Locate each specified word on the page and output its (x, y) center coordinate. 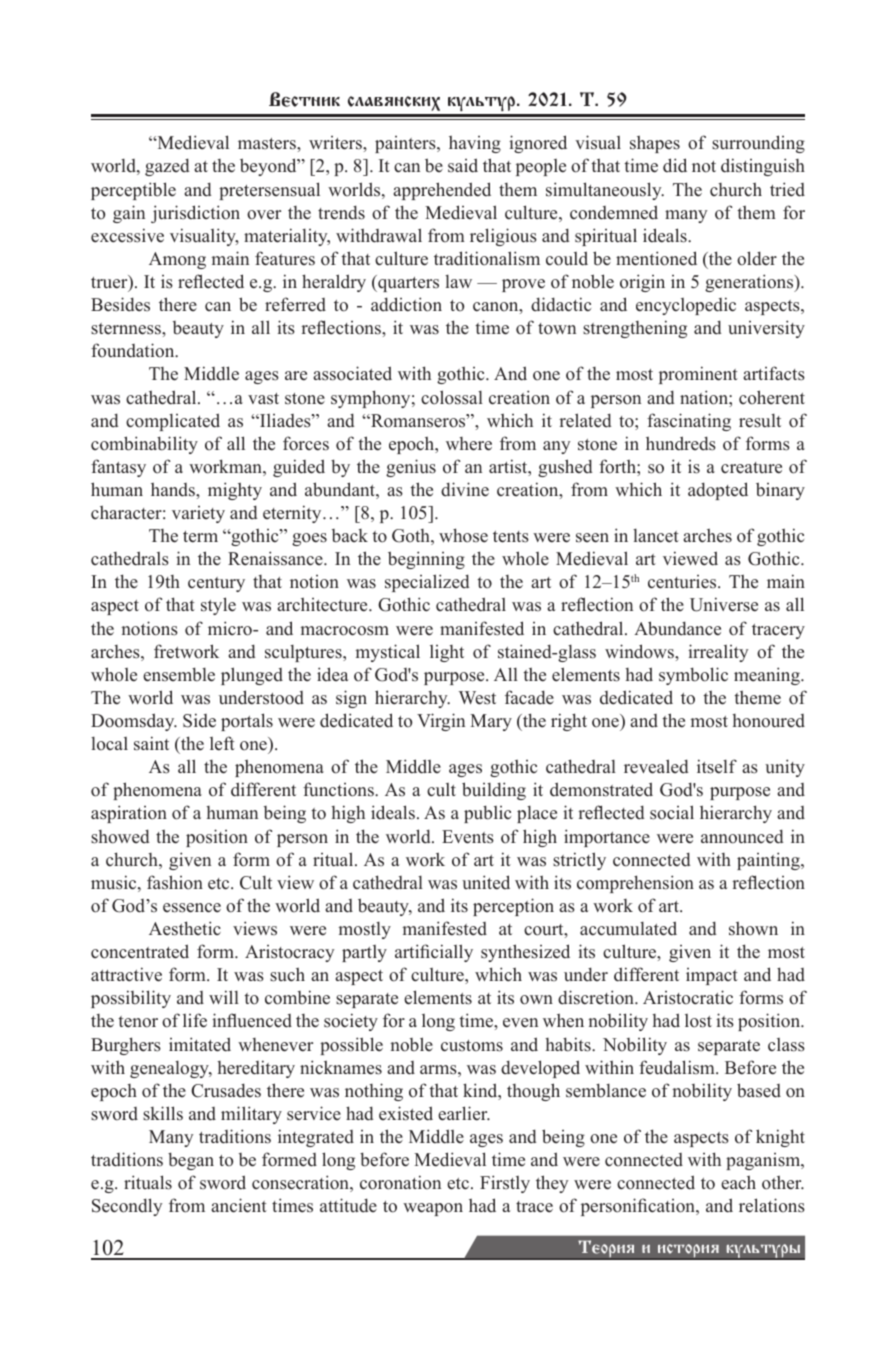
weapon (433, 1209)
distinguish (763, 167)
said (463, 165)
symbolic (693, 676)
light (447, 653)
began (191, 1161)
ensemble (179, 674)
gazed (167, 167)
